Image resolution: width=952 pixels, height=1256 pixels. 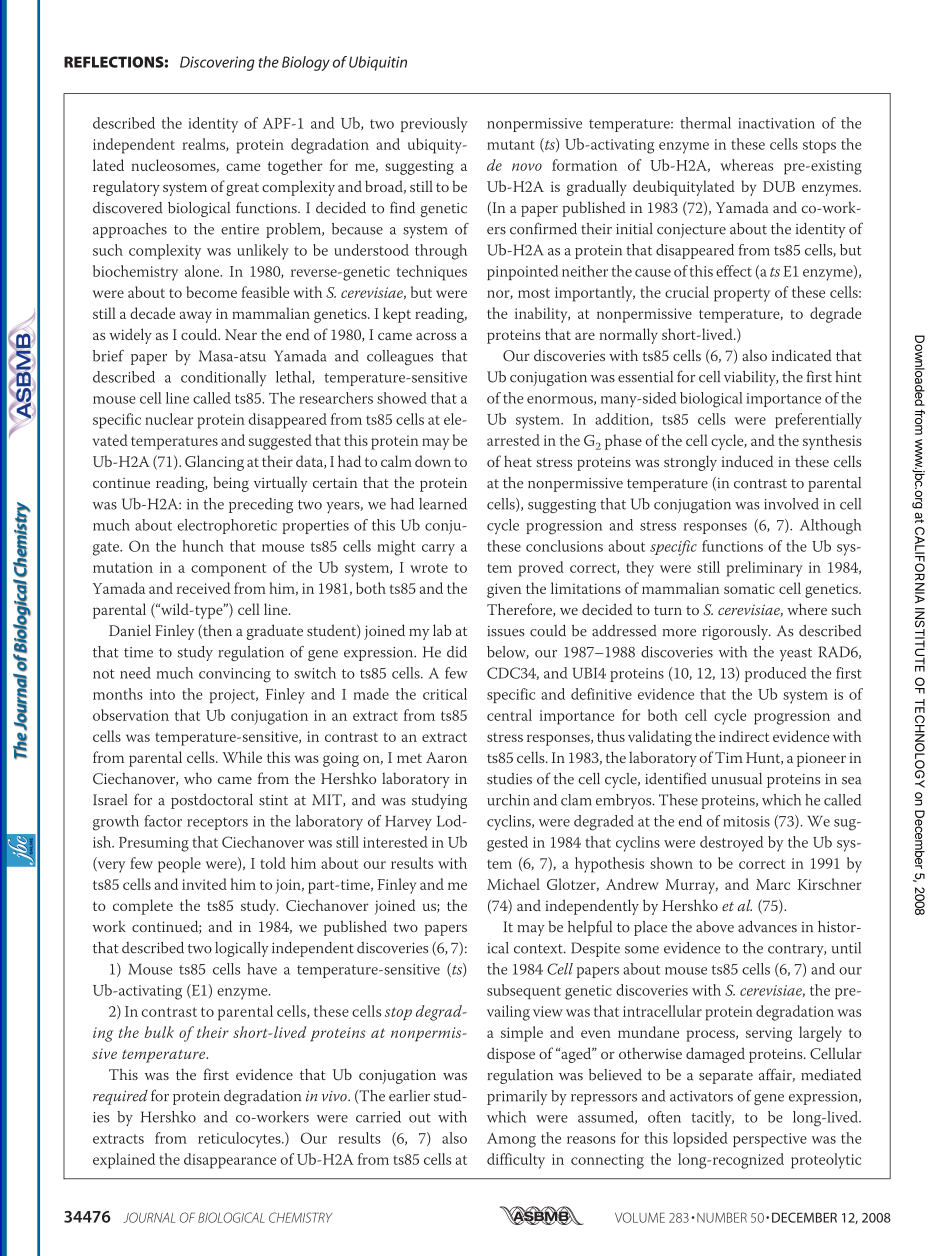 What do you see at coordinates (516, 1161) in the image?
I see `difficulty` at bounding box center [516, 1161].
